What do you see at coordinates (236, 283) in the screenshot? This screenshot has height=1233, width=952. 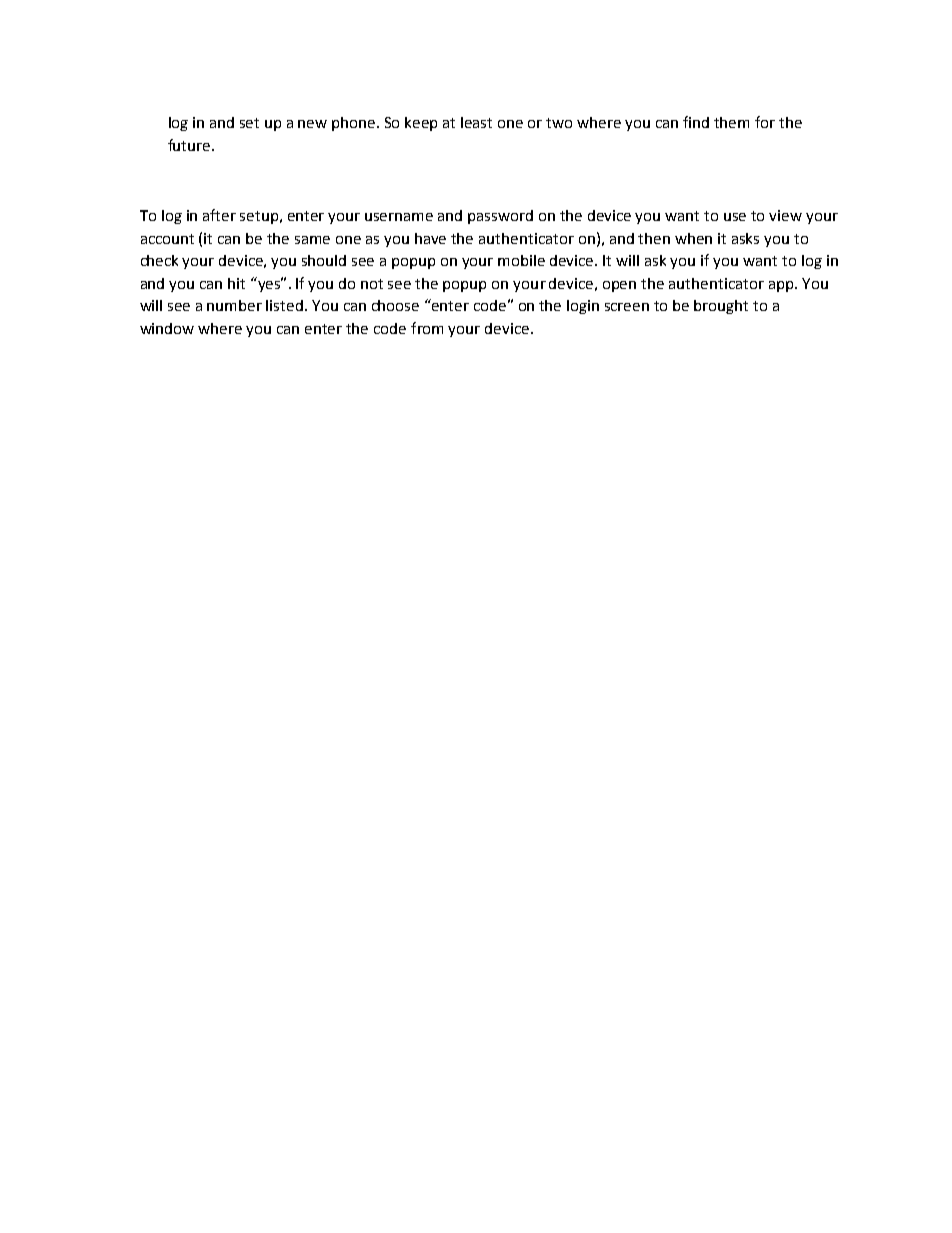 I see `hit` at bounding box center [236, 283].
